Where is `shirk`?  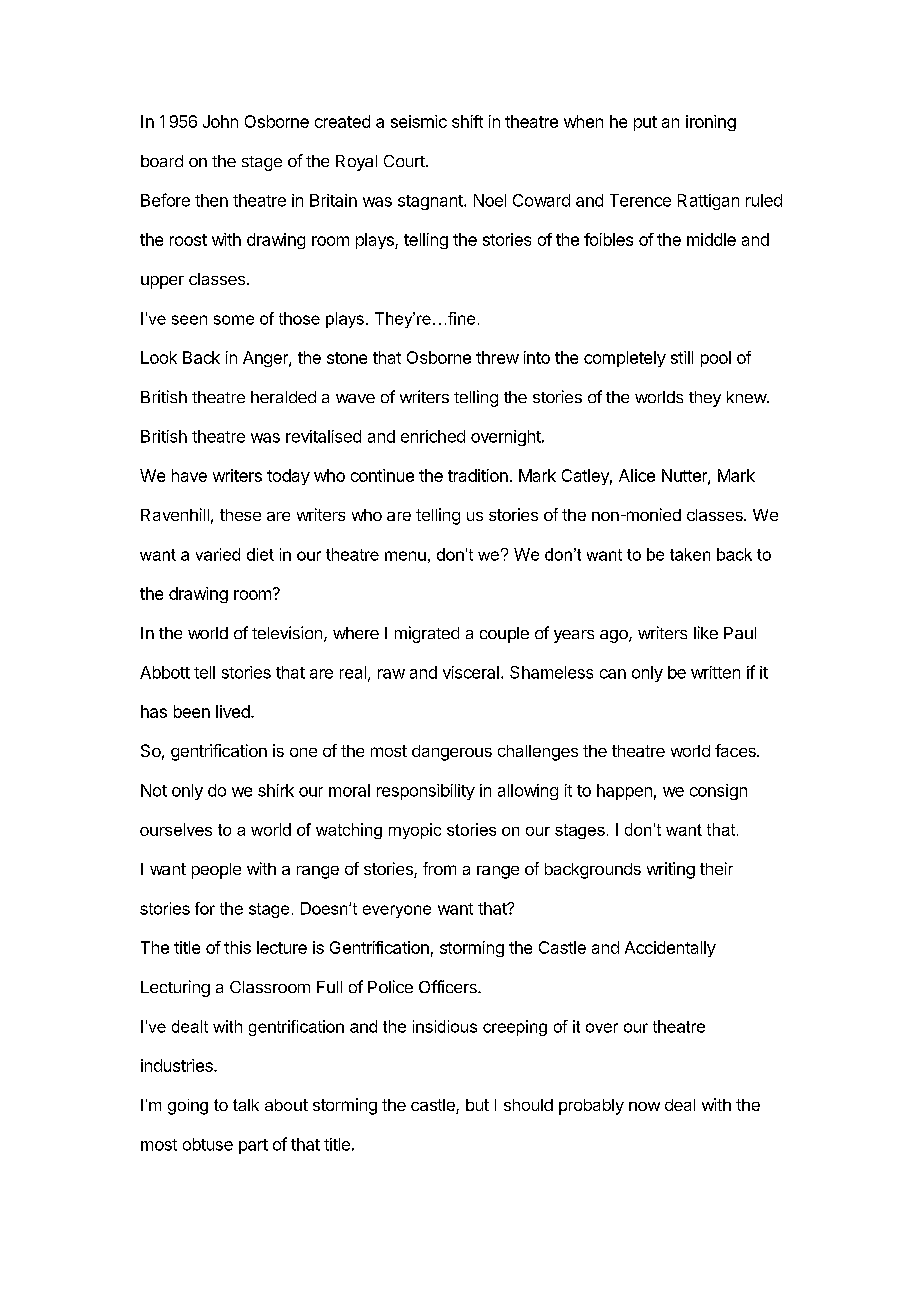 shirk is located at coordinates (276, 790).
